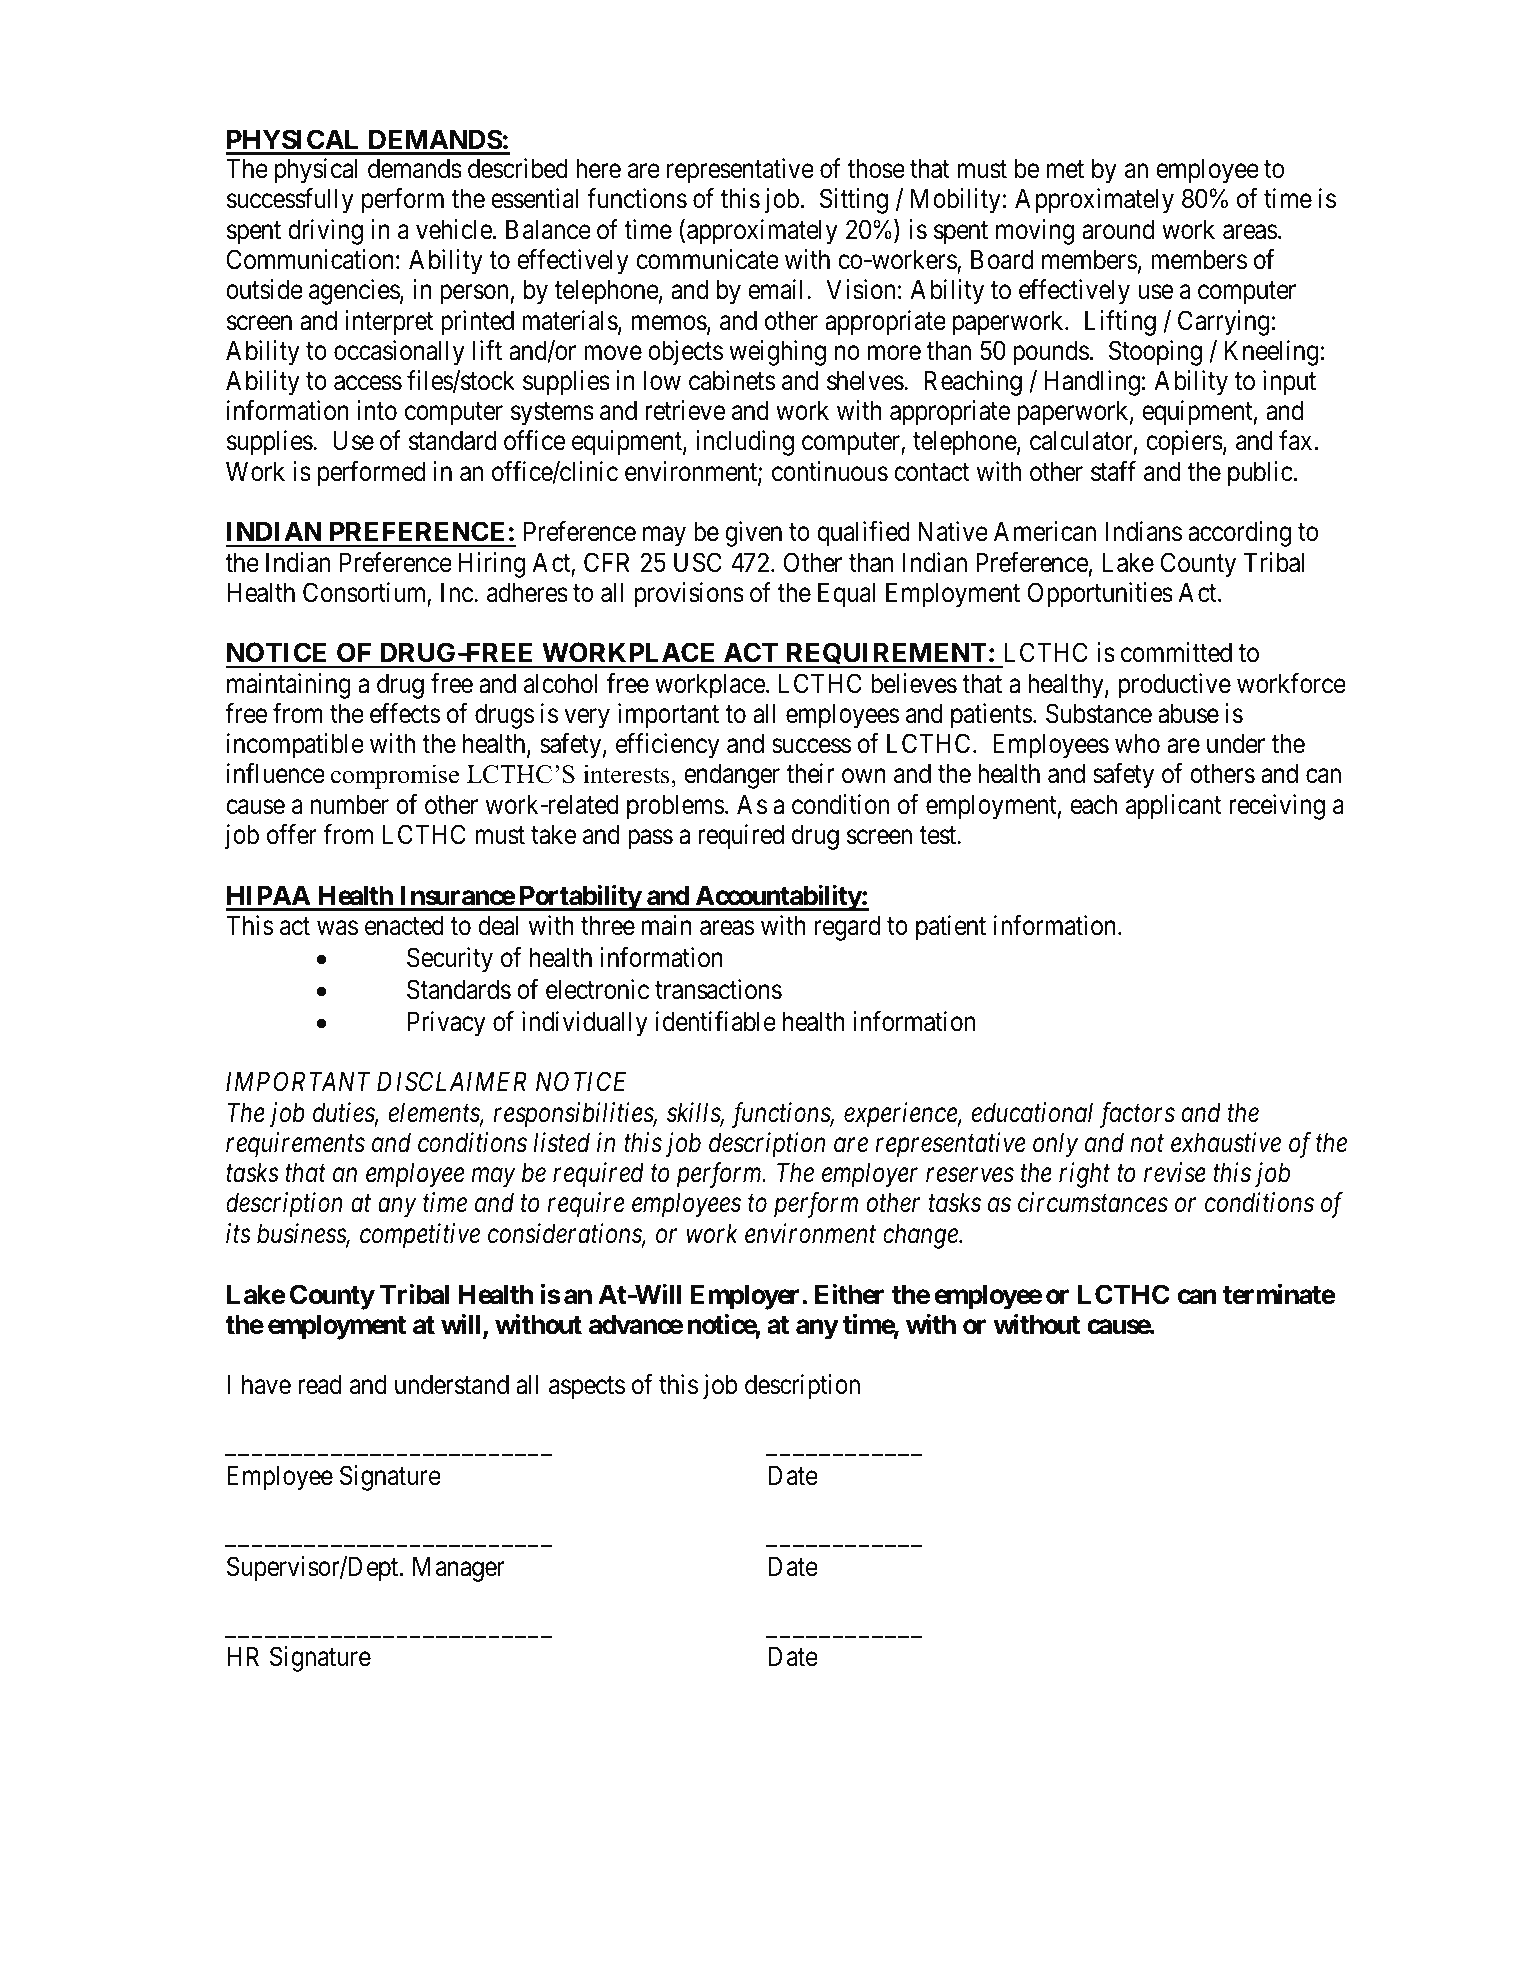 The width and height of the document is (1533, 1984). Describe the element at coordinates (1239, 534) in the document. I see `according` at that location.
